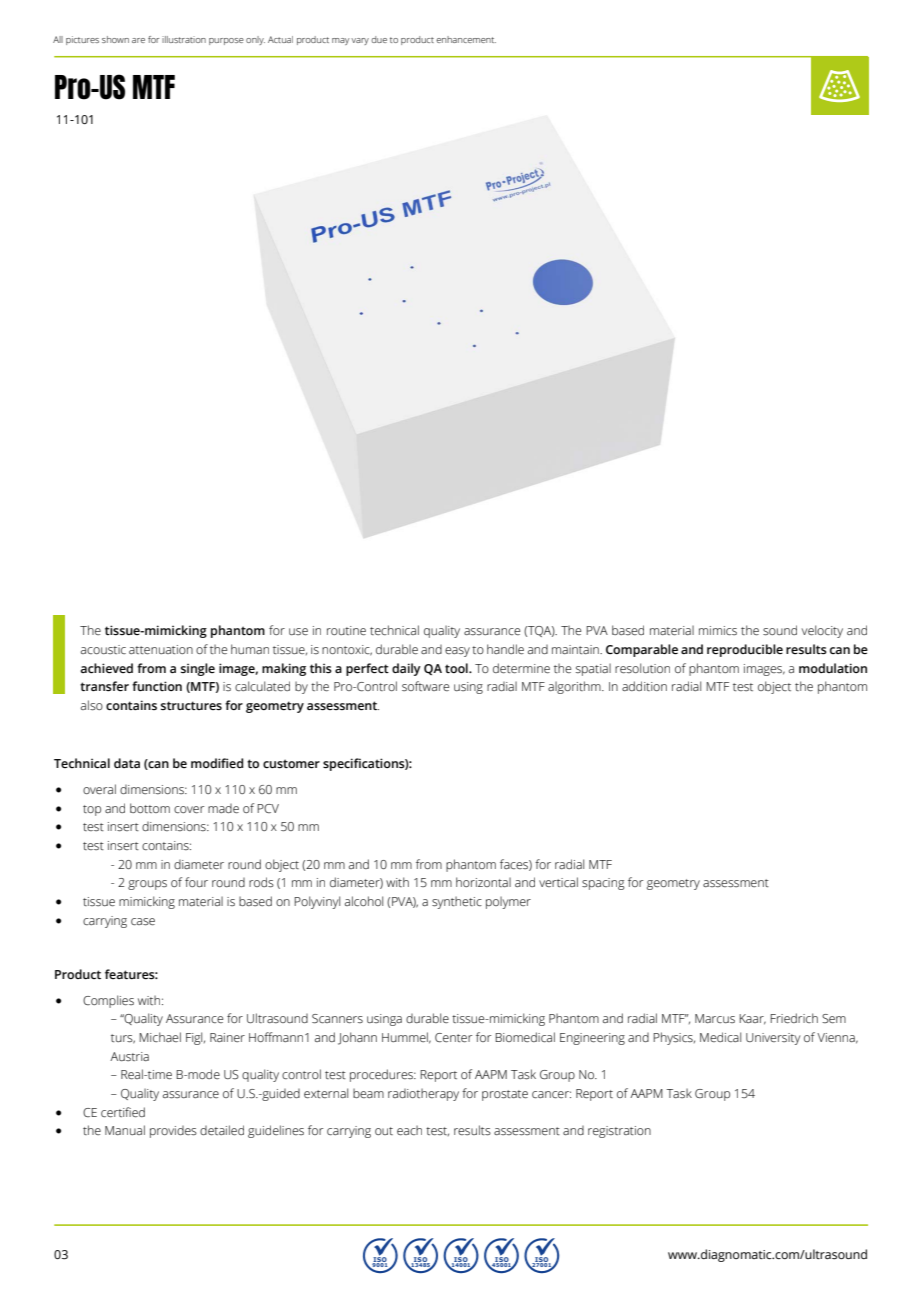 This image has width=924, height=1308. Describe the element at coordinates (425, 686) in the image. I see `software` at that location.
